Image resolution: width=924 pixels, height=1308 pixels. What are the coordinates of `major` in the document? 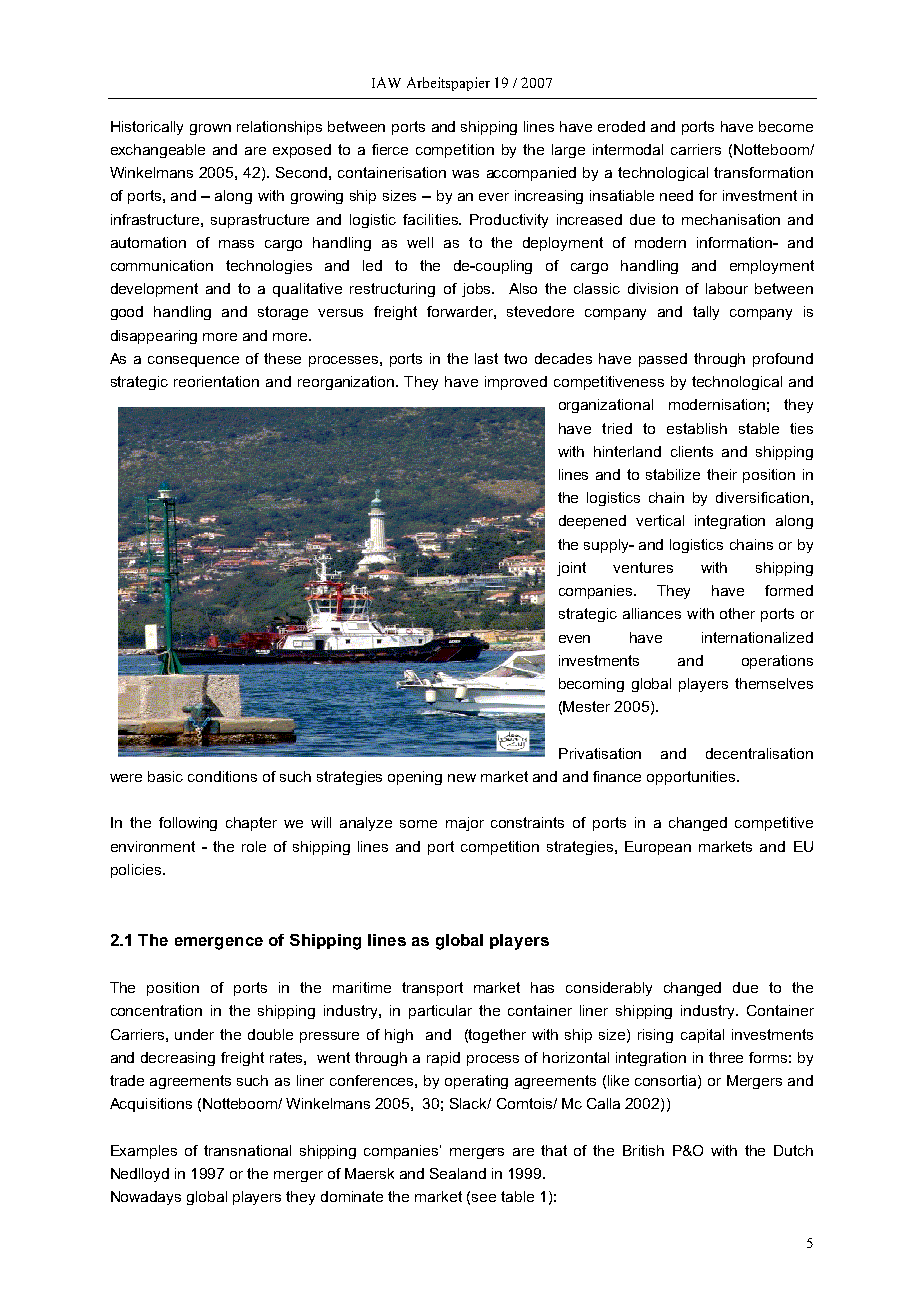 It's located at (465, 824).
